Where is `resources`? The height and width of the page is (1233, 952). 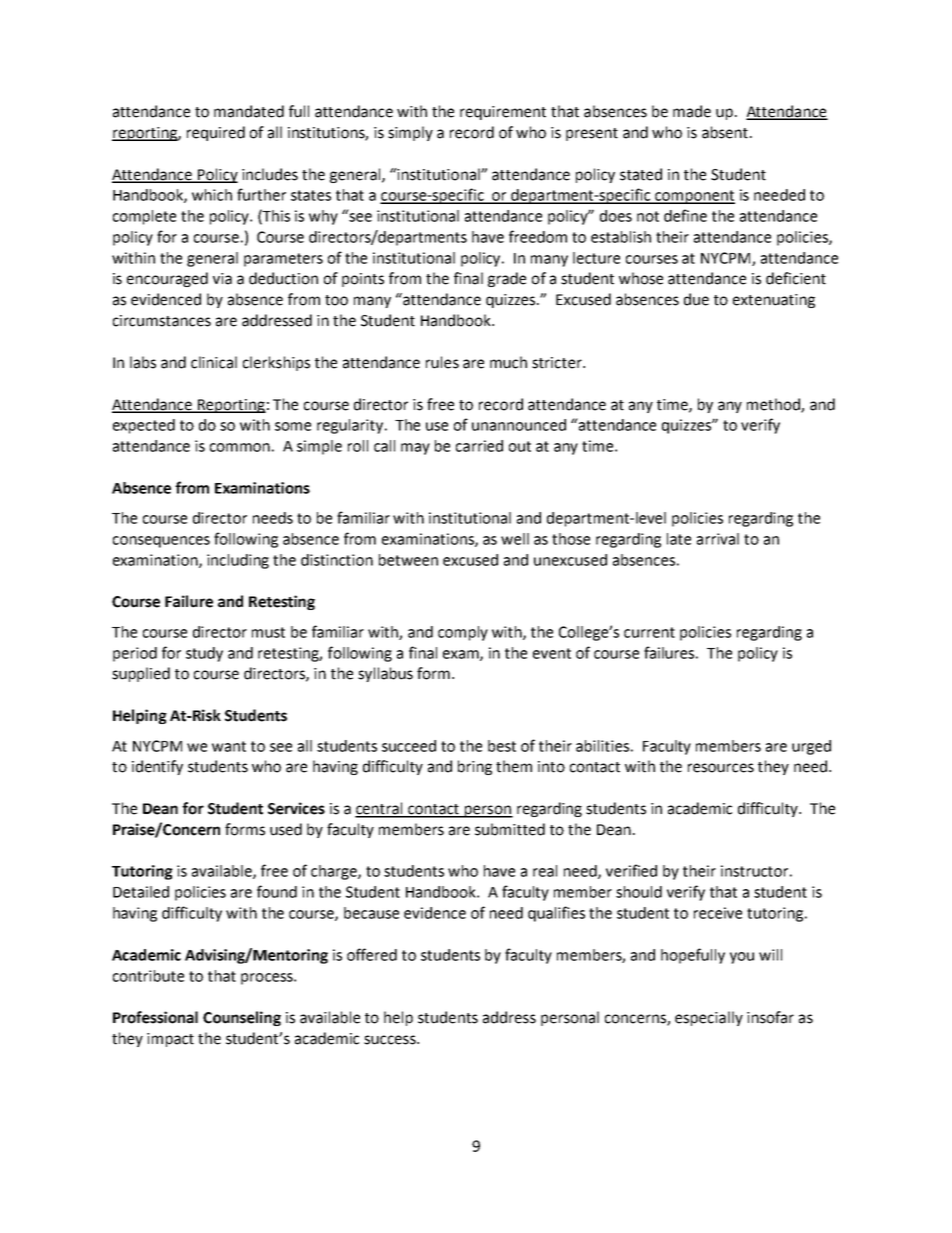 resources is located at coordinates (721, 768).
